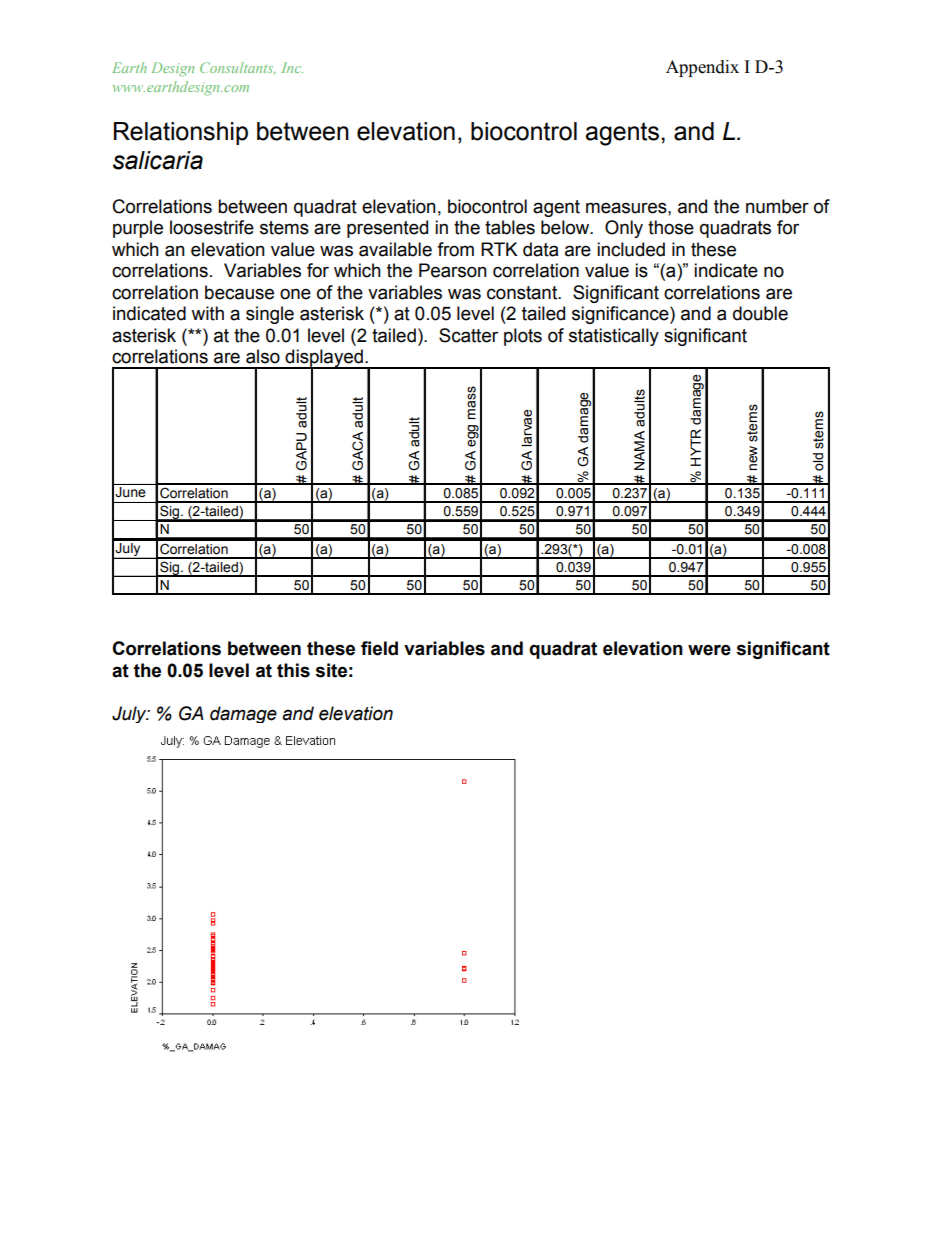 The height and width of the screenshot is (1233, 952). What do you see at coordinates (702, 68) in the screenshot?
I see `Appendix` at bounding box center [702, 68].
